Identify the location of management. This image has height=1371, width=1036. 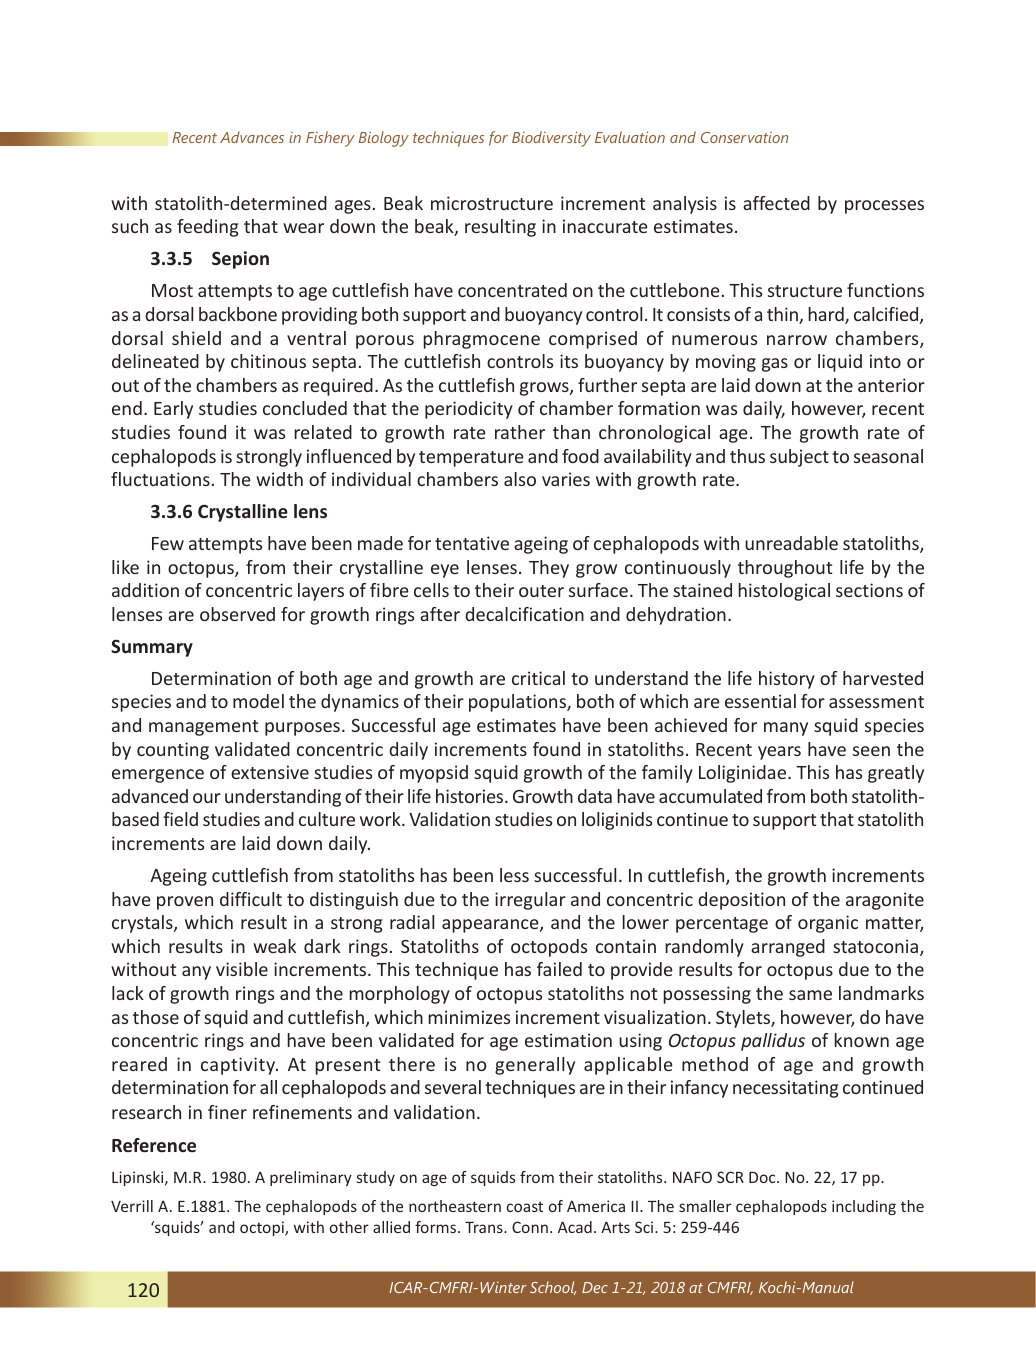
(203, 728).
